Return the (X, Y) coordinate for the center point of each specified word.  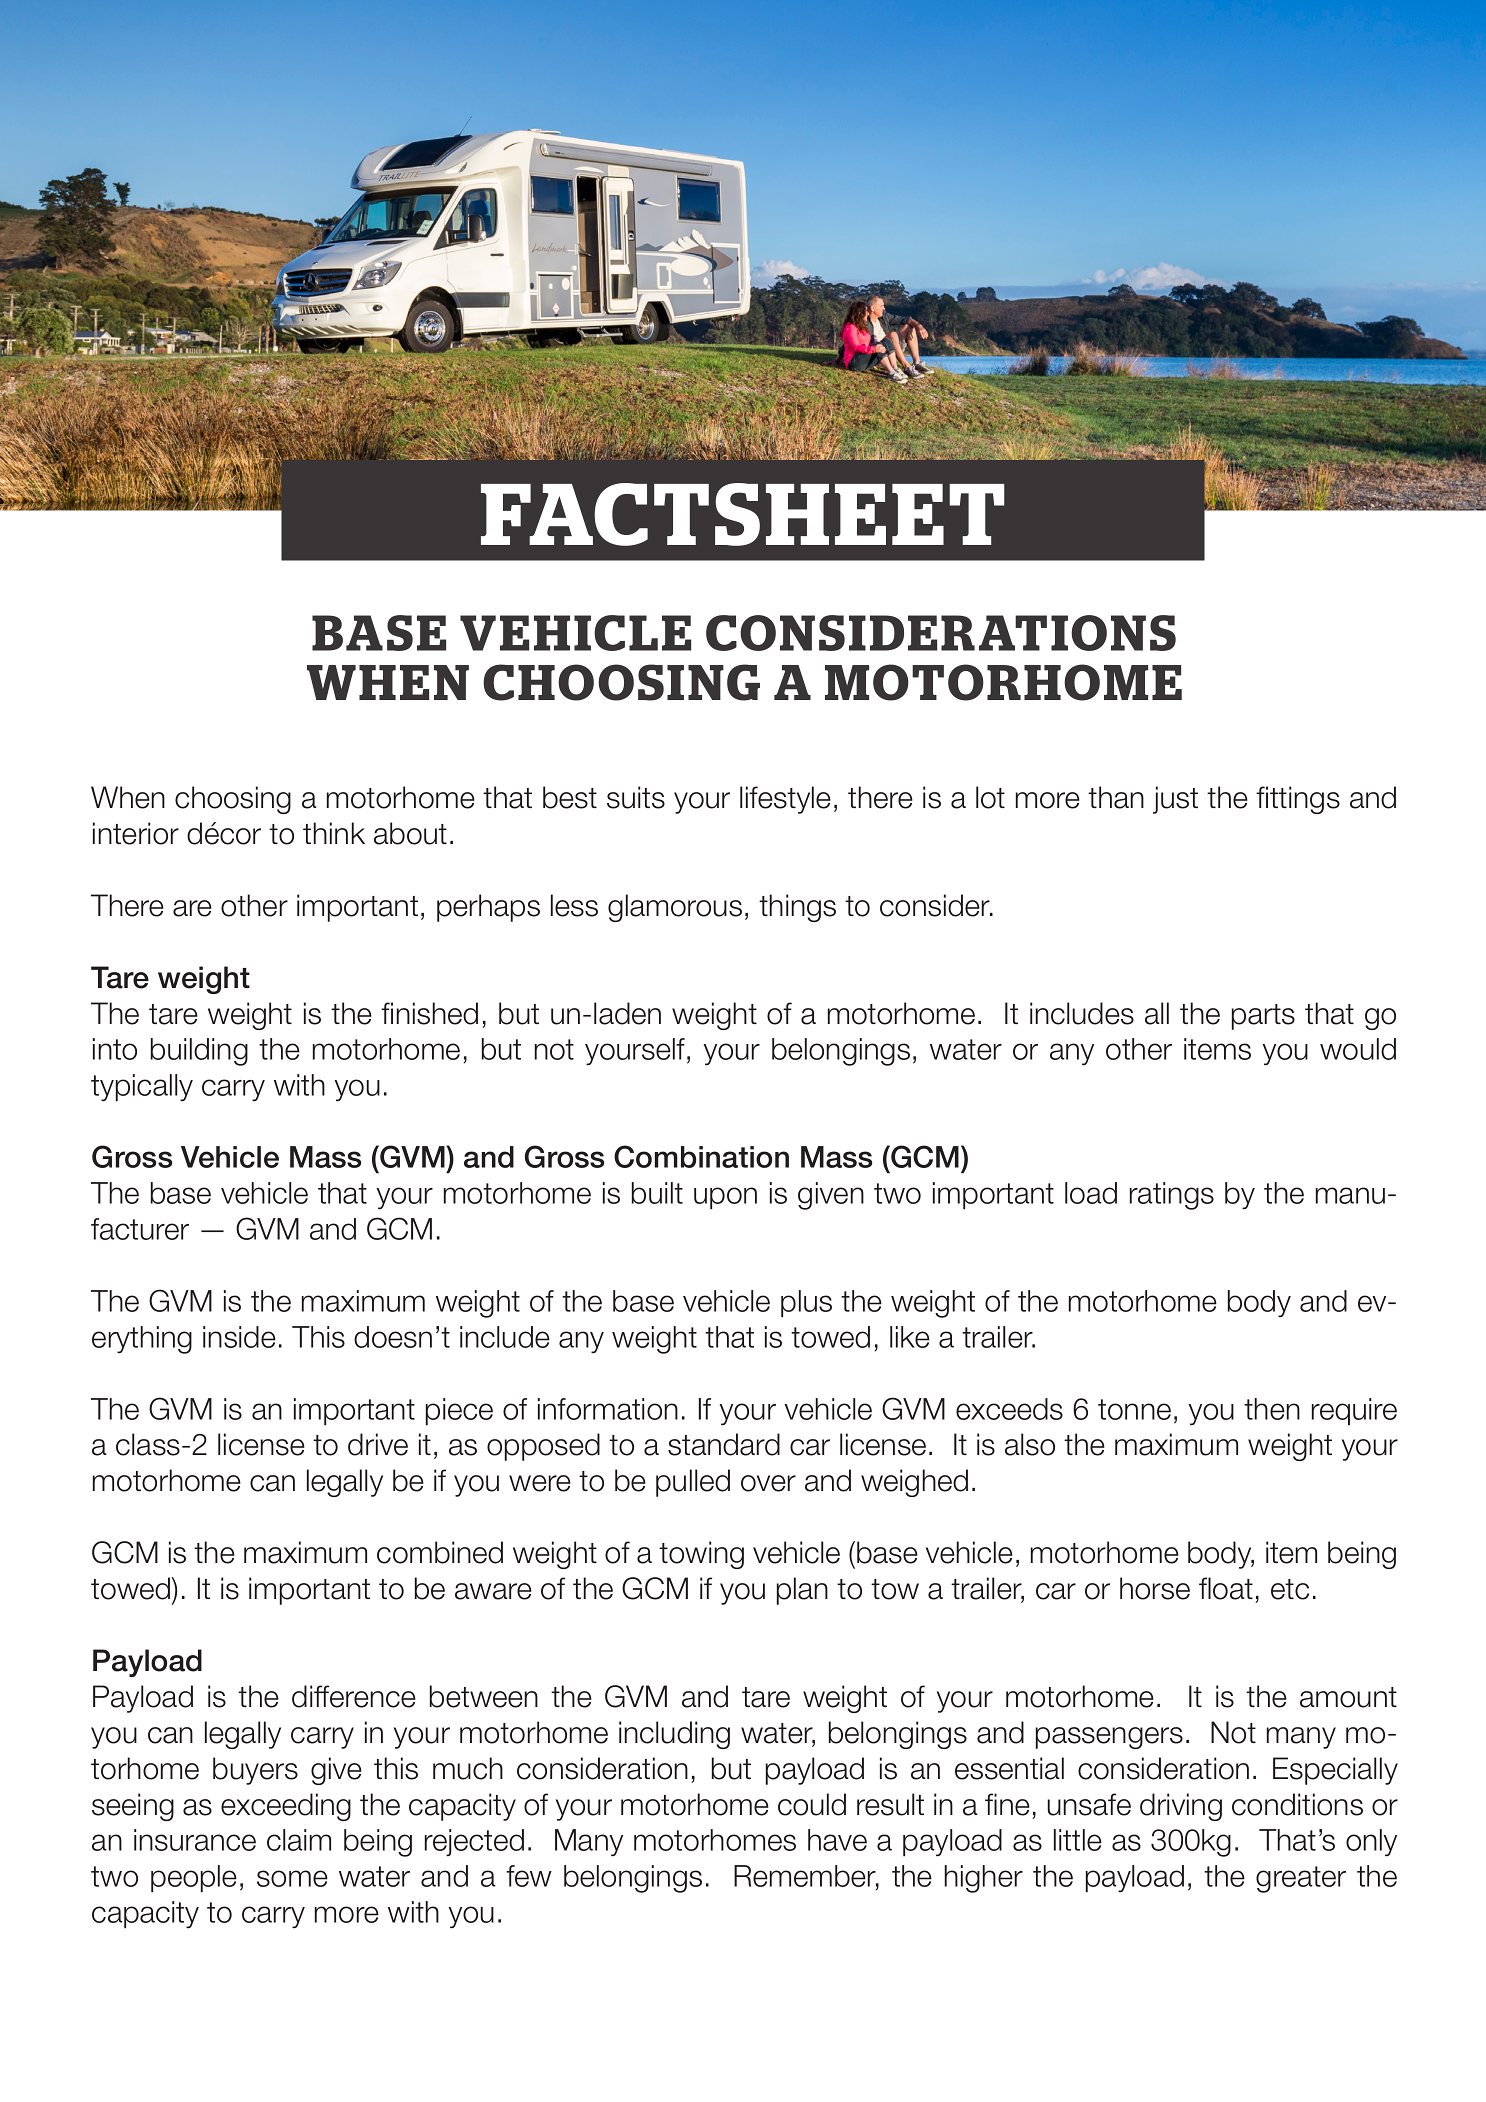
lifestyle (785, 800)
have (837, 1840)
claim (299, 1840)
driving (1181, 1807)
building (199, 1052)
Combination (701, 1156)
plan (802, 1591)
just (1175, 800)
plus (806, 1304)
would (1358, 1049)
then (1272, 1409)
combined (440, 1552)
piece (459, 1412)
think (334, 833)
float (1226, 1588)
